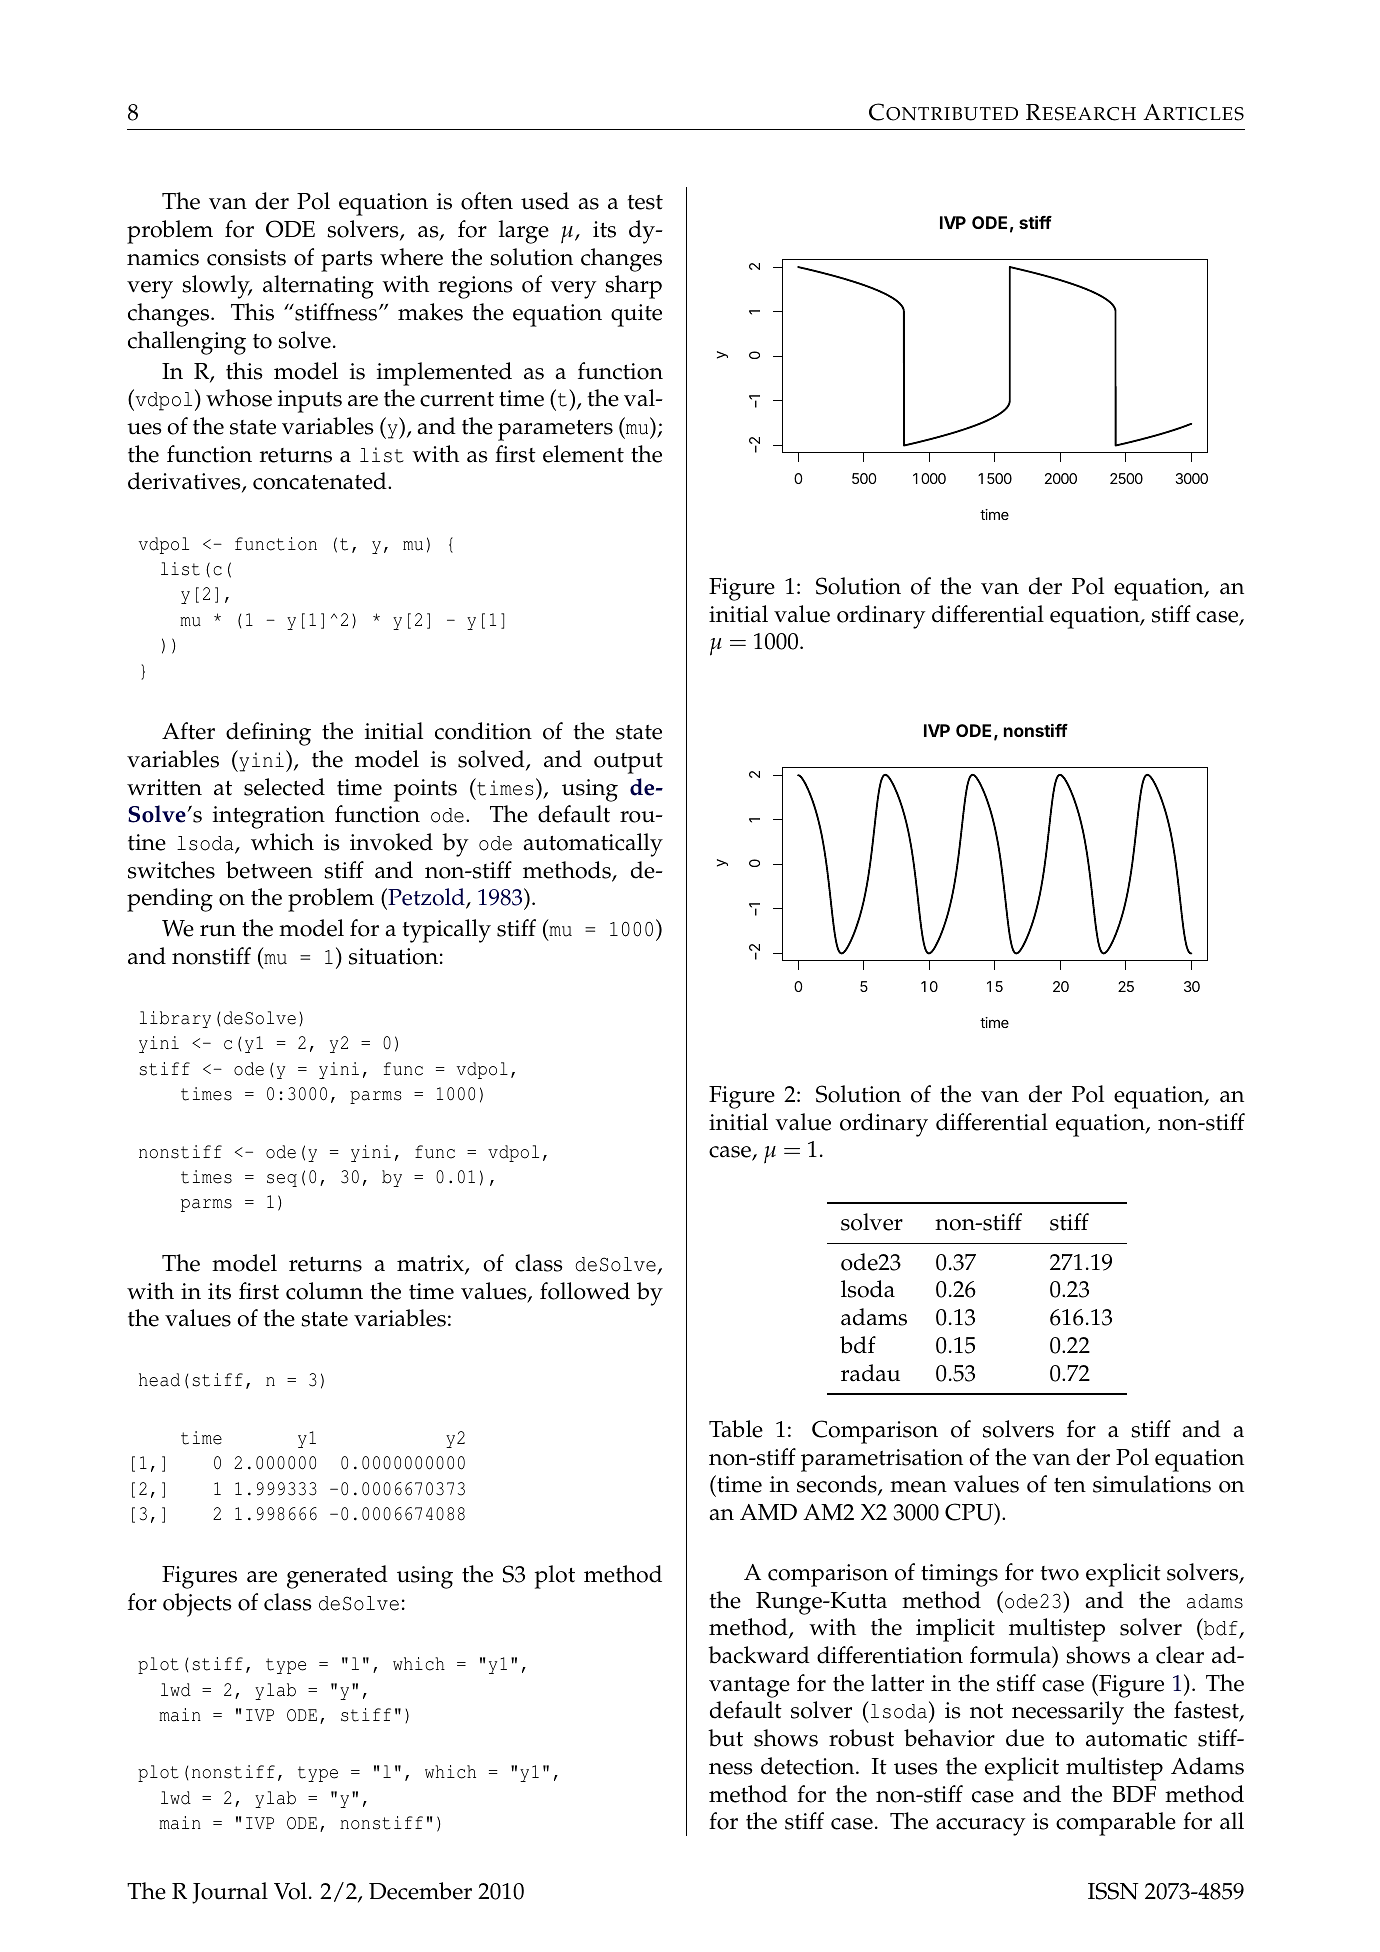  Describe the element at coordinates (636, 315) in the document. I see `quite` at that location.
